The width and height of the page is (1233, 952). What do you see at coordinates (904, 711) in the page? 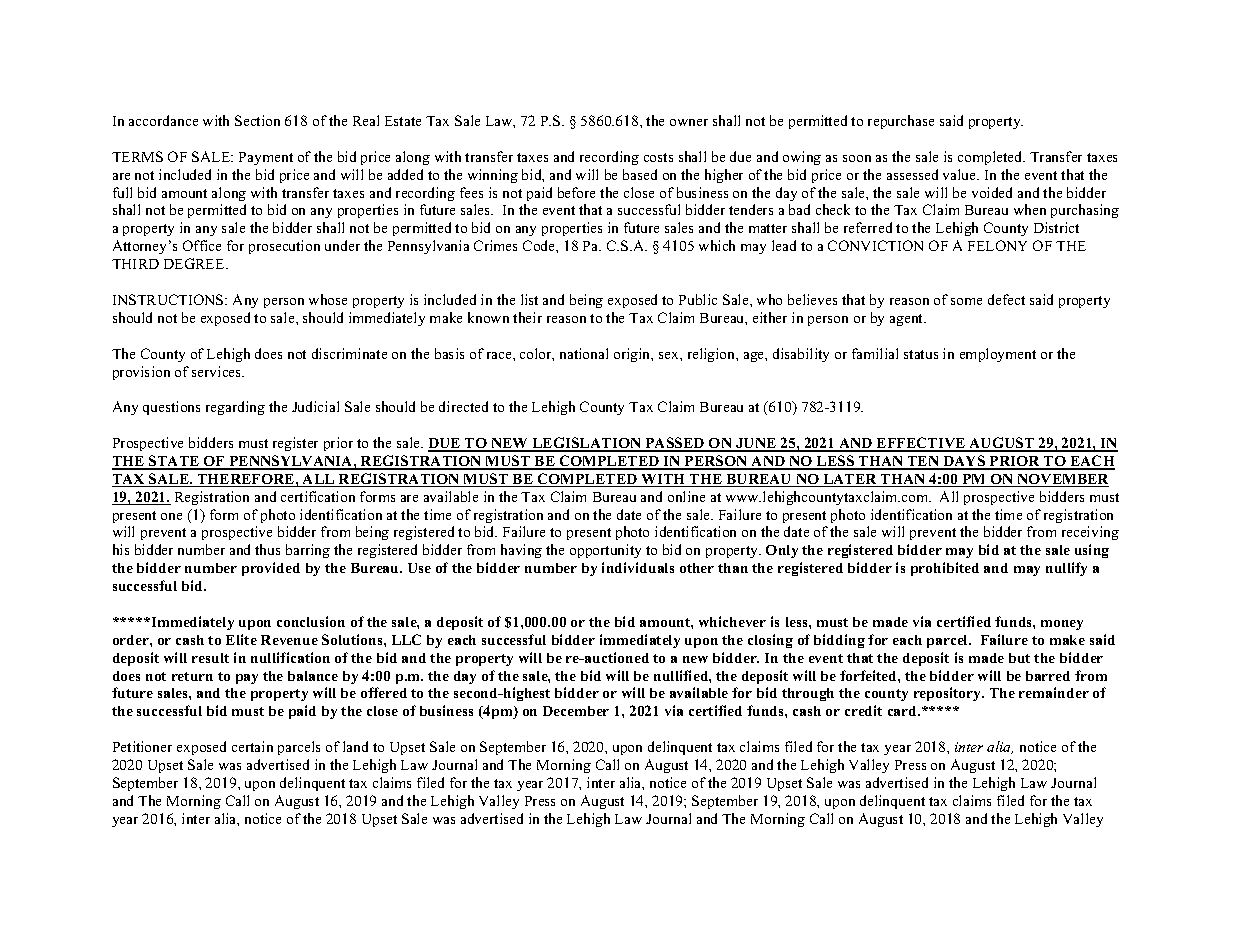
I see `card` at bounding box center [904, 711].
